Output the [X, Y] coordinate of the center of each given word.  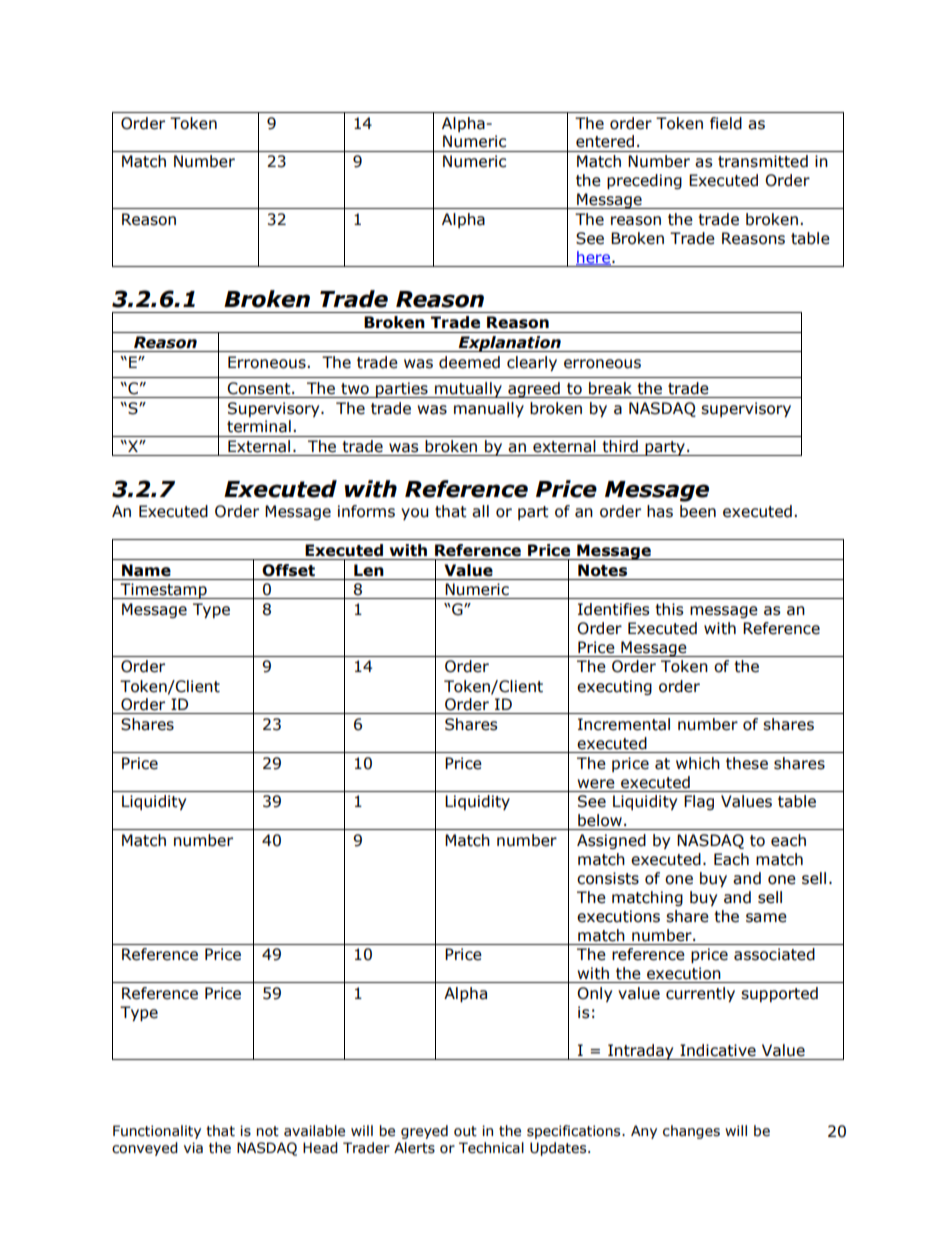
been [698, 511]
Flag [699, 802]
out [465, 1131]
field [726, 123]
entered [605, 141]
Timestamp [163, 591]
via [193, 1148]
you [414, 514]
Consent [260, 388]
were [596, 784]
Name [146, 570]
